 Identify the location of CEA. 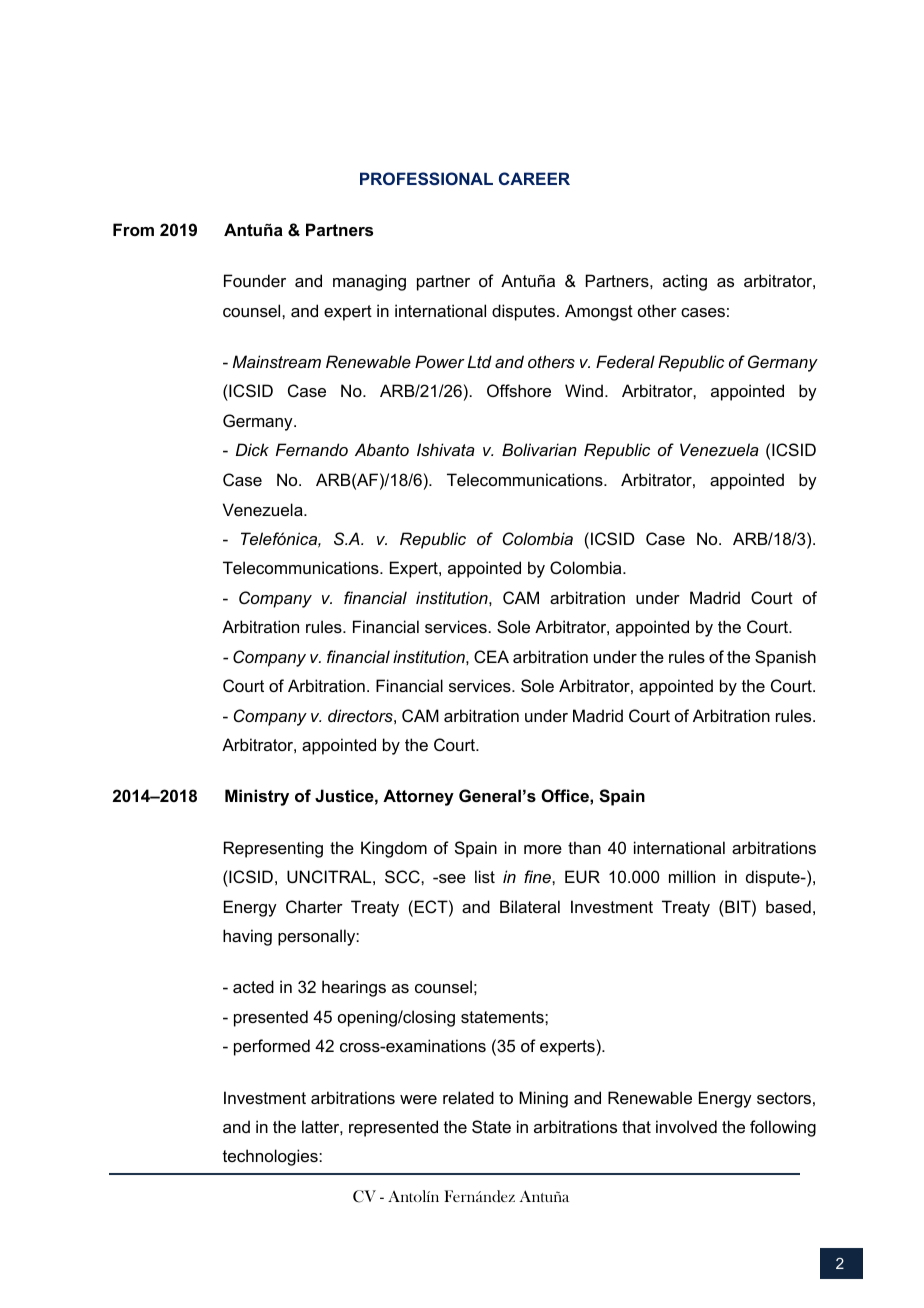
(491, 656).
